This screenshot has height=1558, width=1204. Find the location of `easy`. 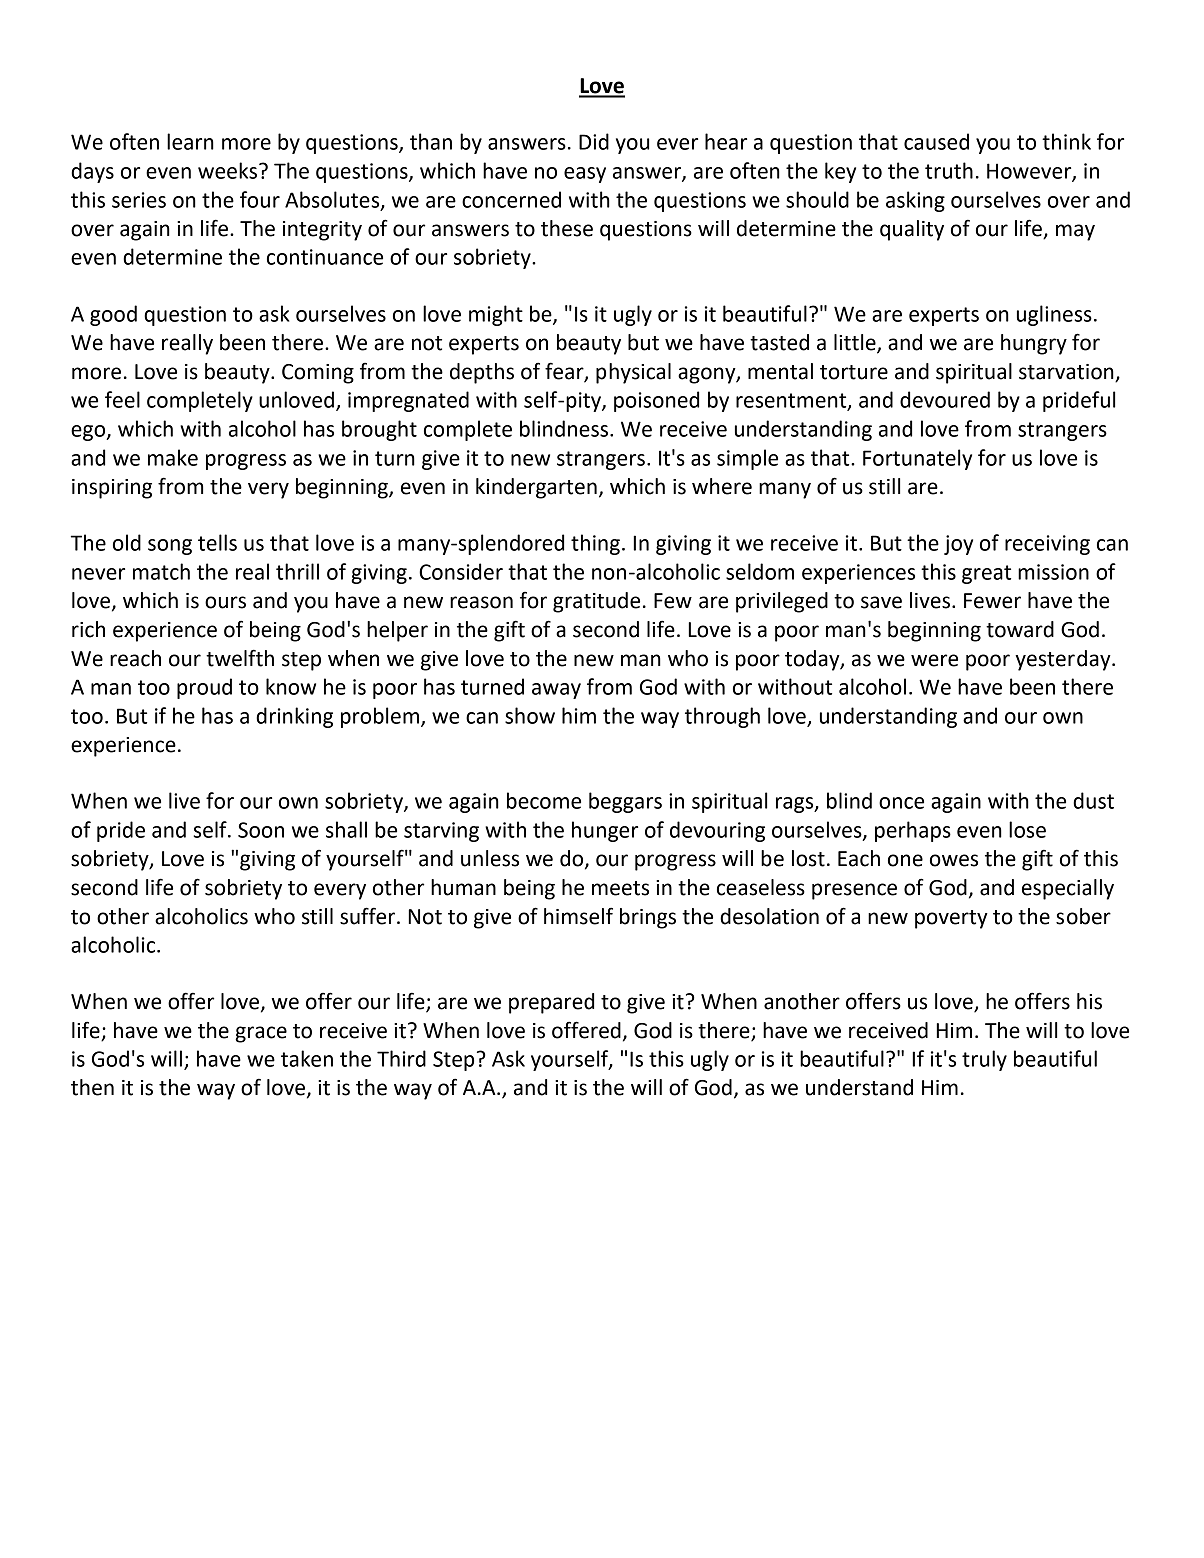

easy is located at coordinates (585, 175).
